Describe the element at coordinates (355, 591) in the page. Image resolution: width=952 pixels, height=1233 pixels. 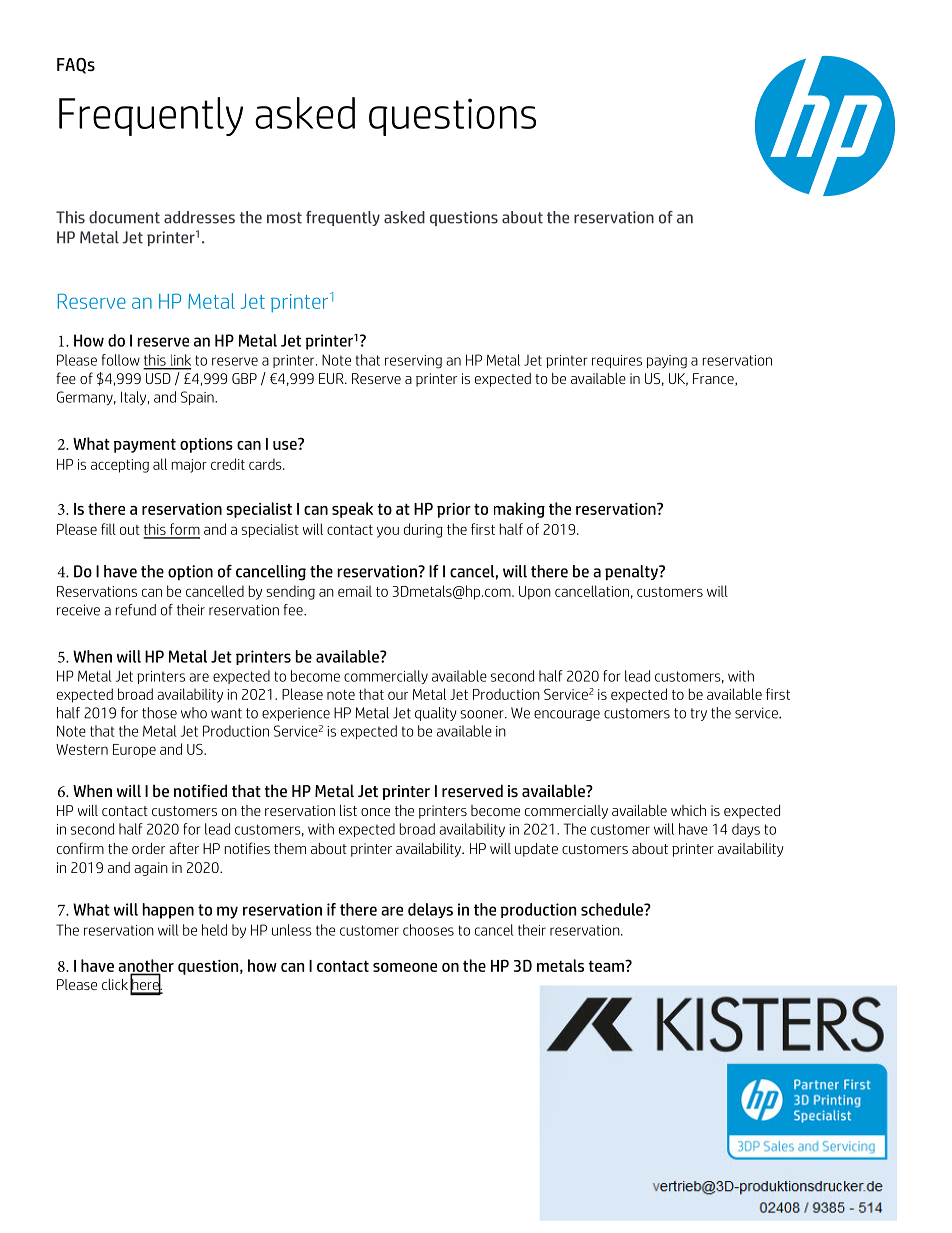
I see `email` at that location.
